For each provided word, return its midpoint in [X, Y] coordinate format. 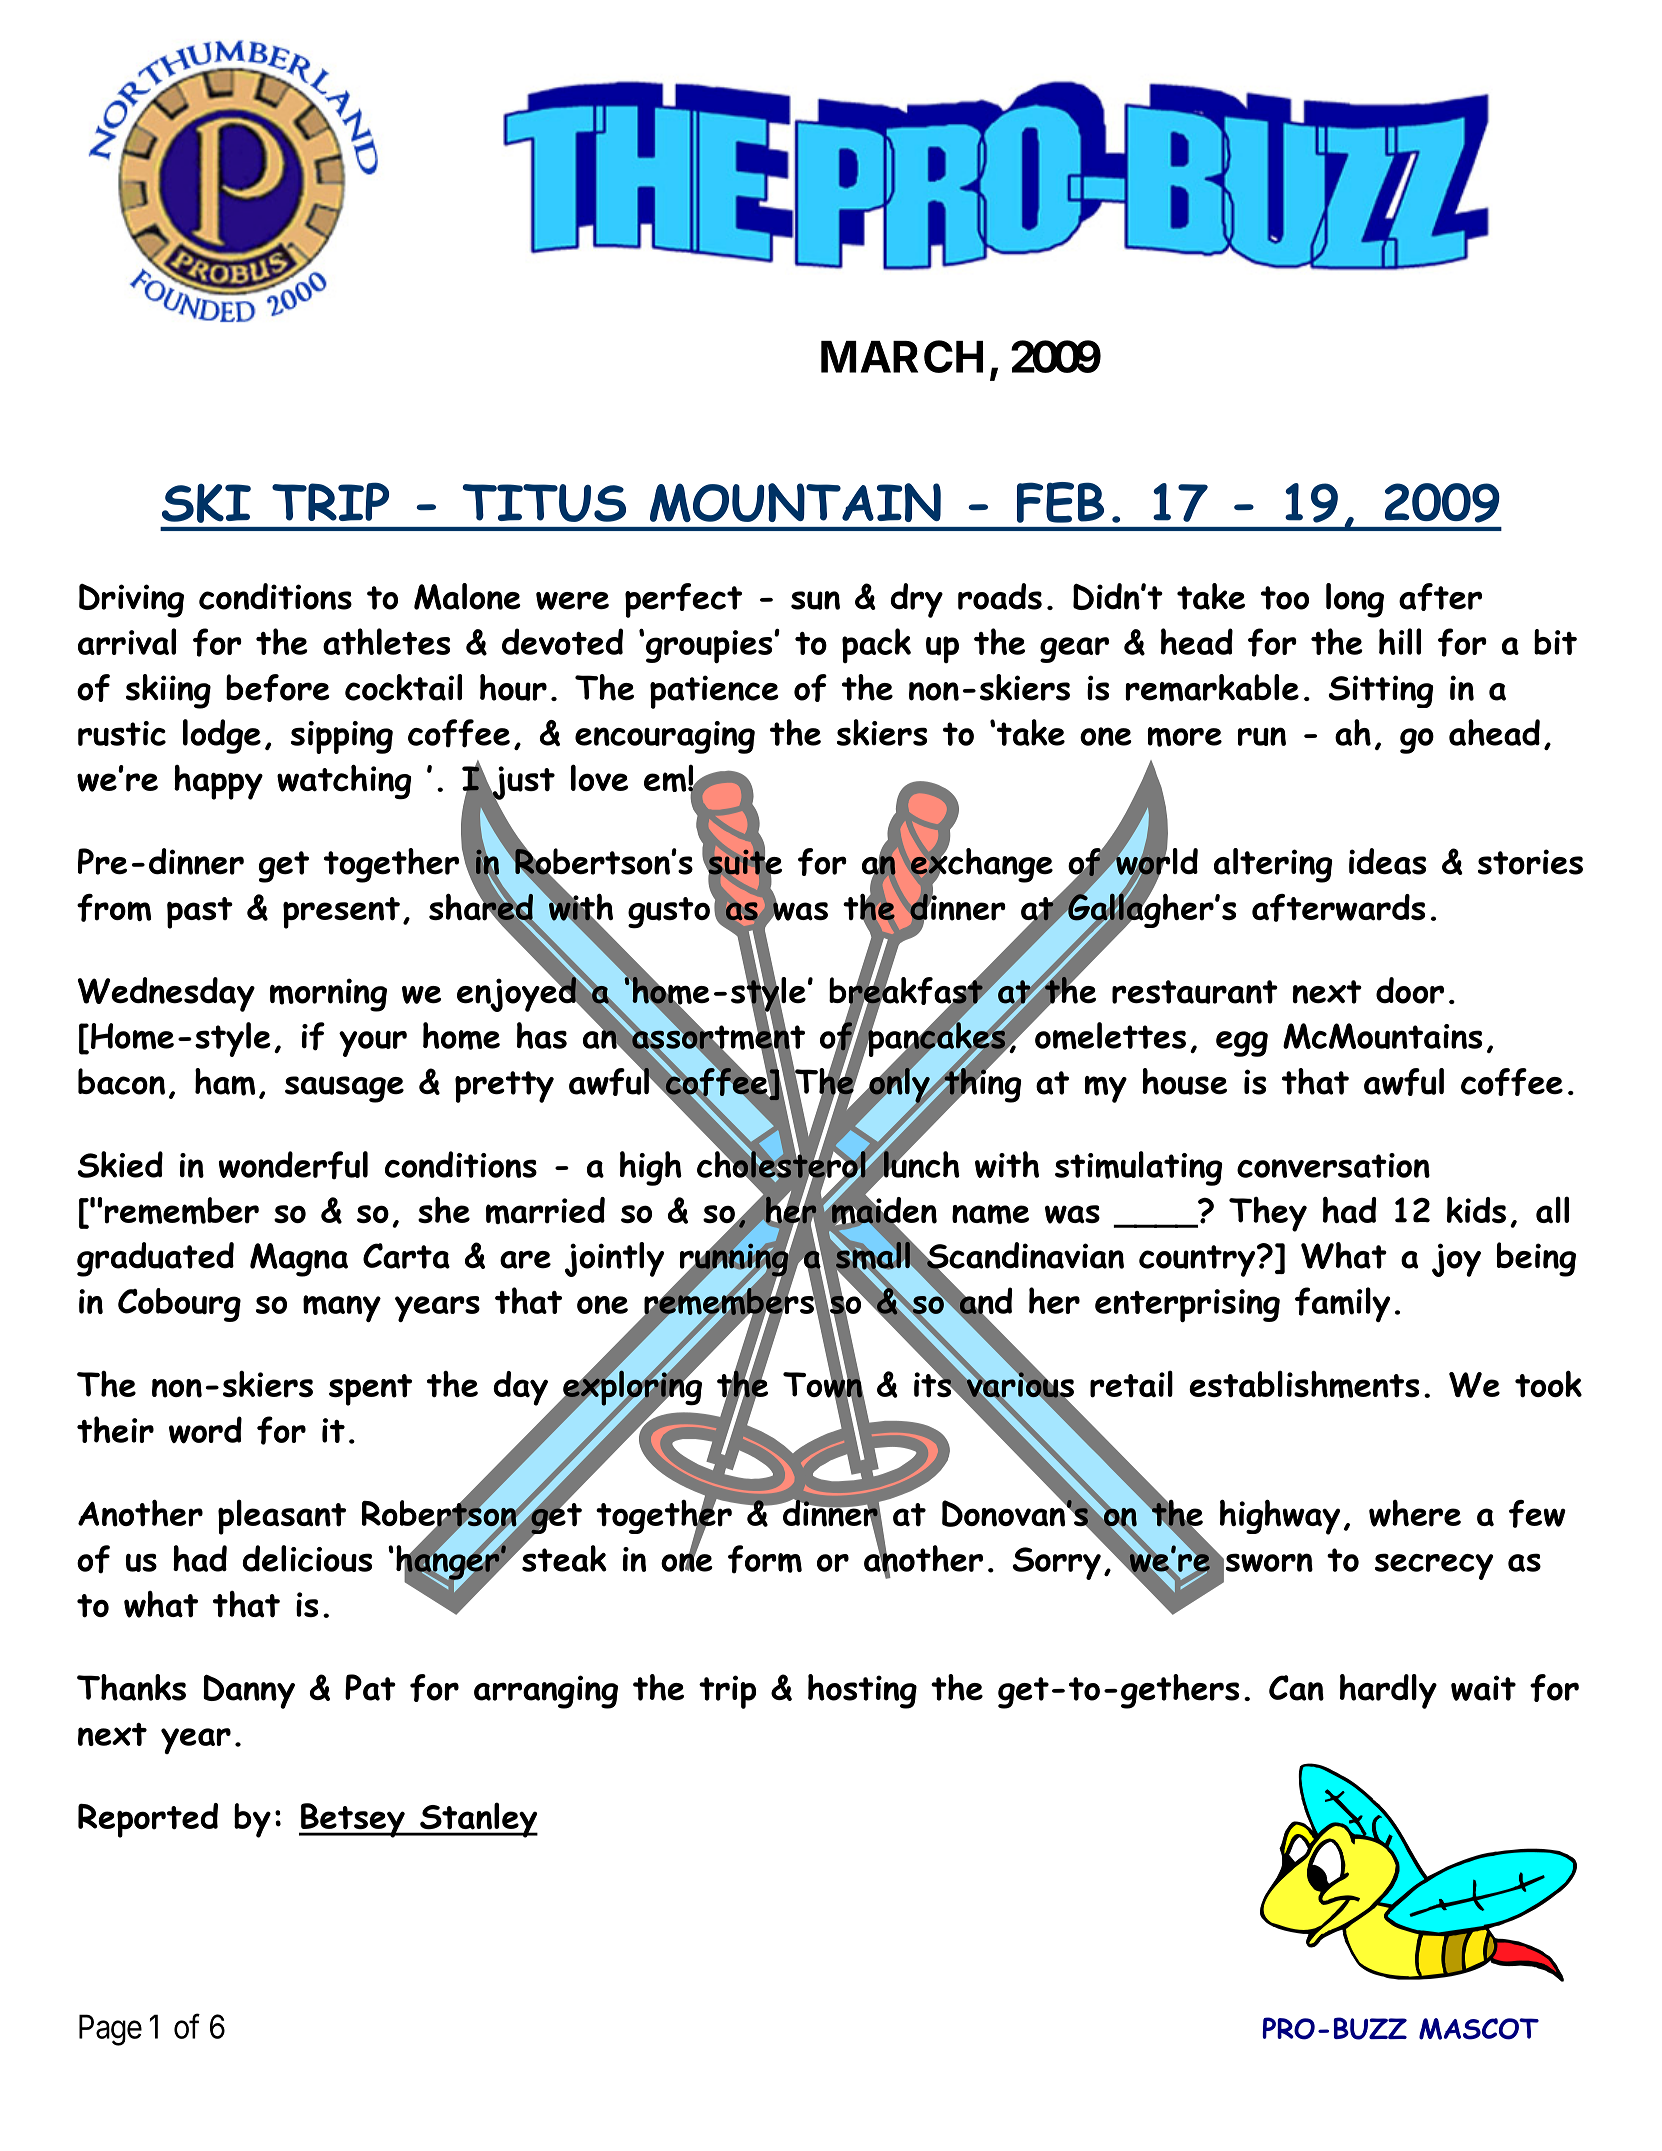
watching [344, 782]
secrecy [1434, 1566]
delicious [307, 1558]
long [1355, 600]
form [765, 1559]
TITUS [544, 503]
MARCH [902, 356]
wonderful [293, 1165]
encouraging [665, 737]
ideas [1387, 861]
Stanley [478, 1820]
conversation [1333, 1165]
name [990, 1214]
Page [110, 2030]
